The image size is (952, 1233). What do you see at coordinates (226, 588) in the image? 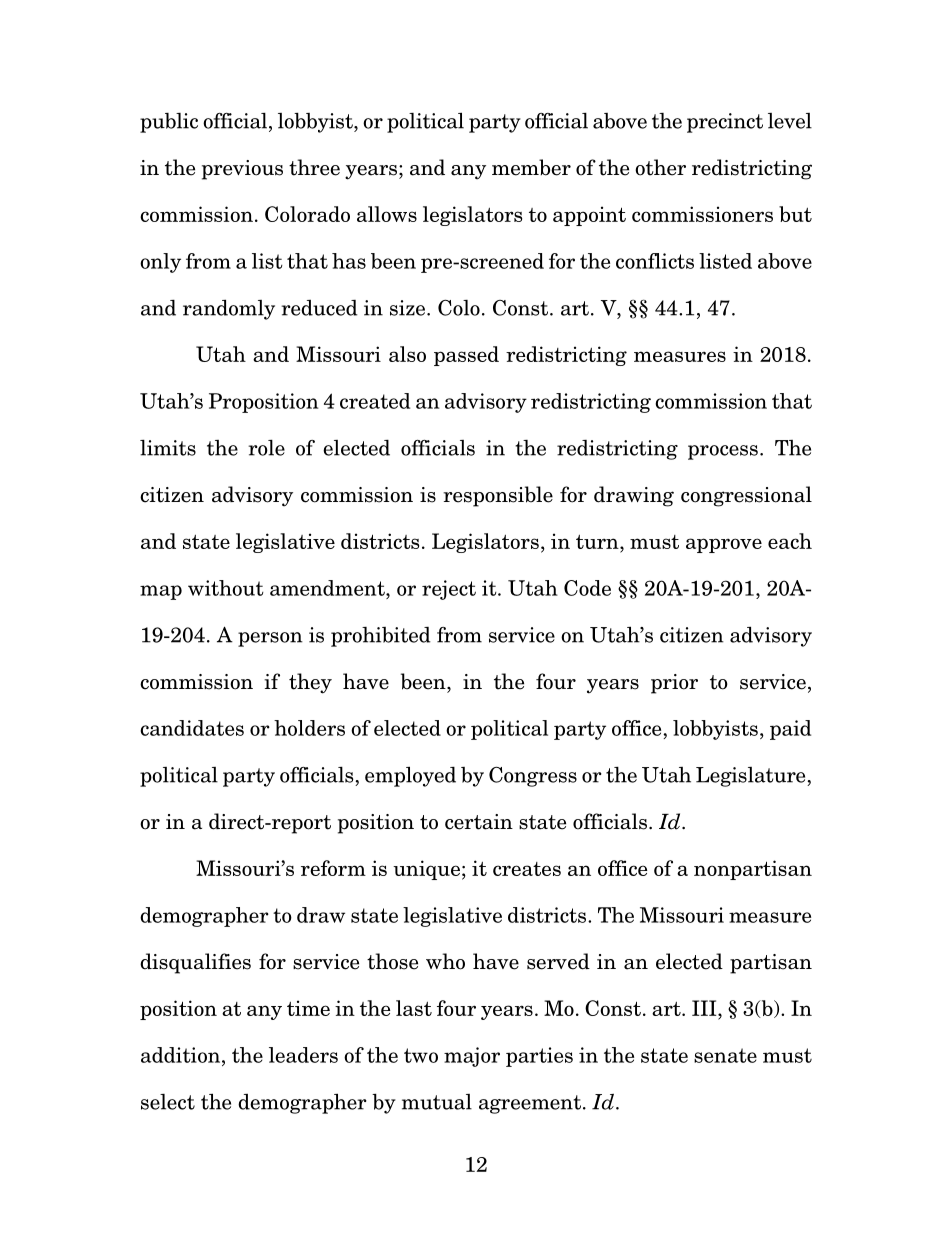
I see `without` at bounding box center [226, 588].
